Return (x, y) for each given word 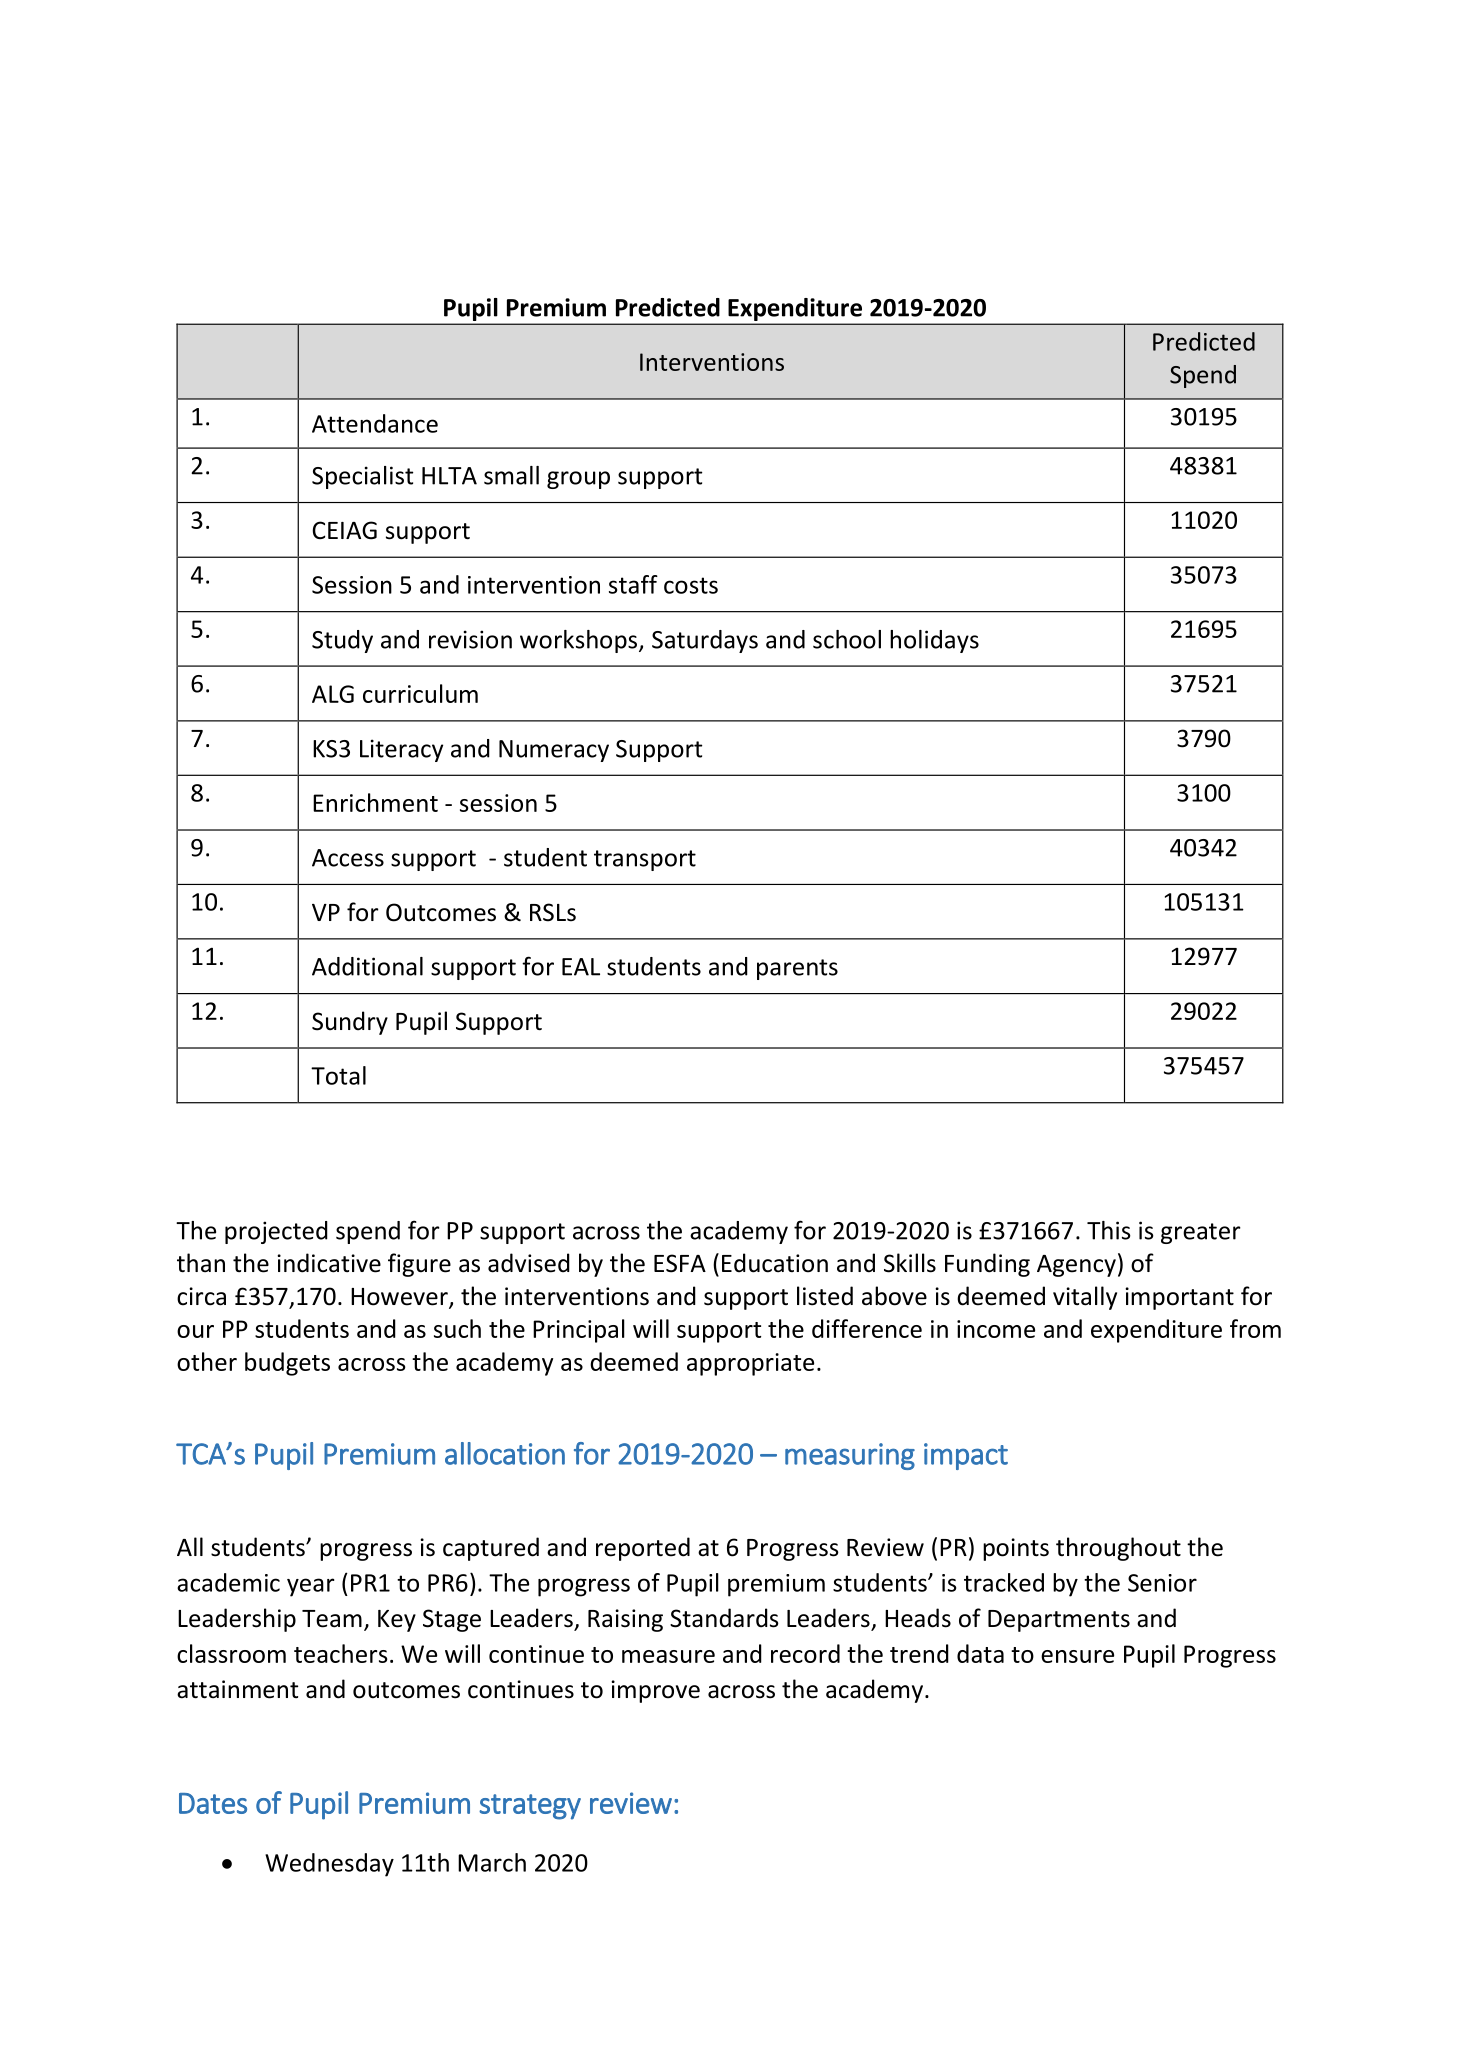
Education (775, 1263)
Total (338, 1075)
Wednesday (329, 1865)
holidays (934, 641)
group (578, 480)
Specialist (362, 477)
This (1109, 1230)
